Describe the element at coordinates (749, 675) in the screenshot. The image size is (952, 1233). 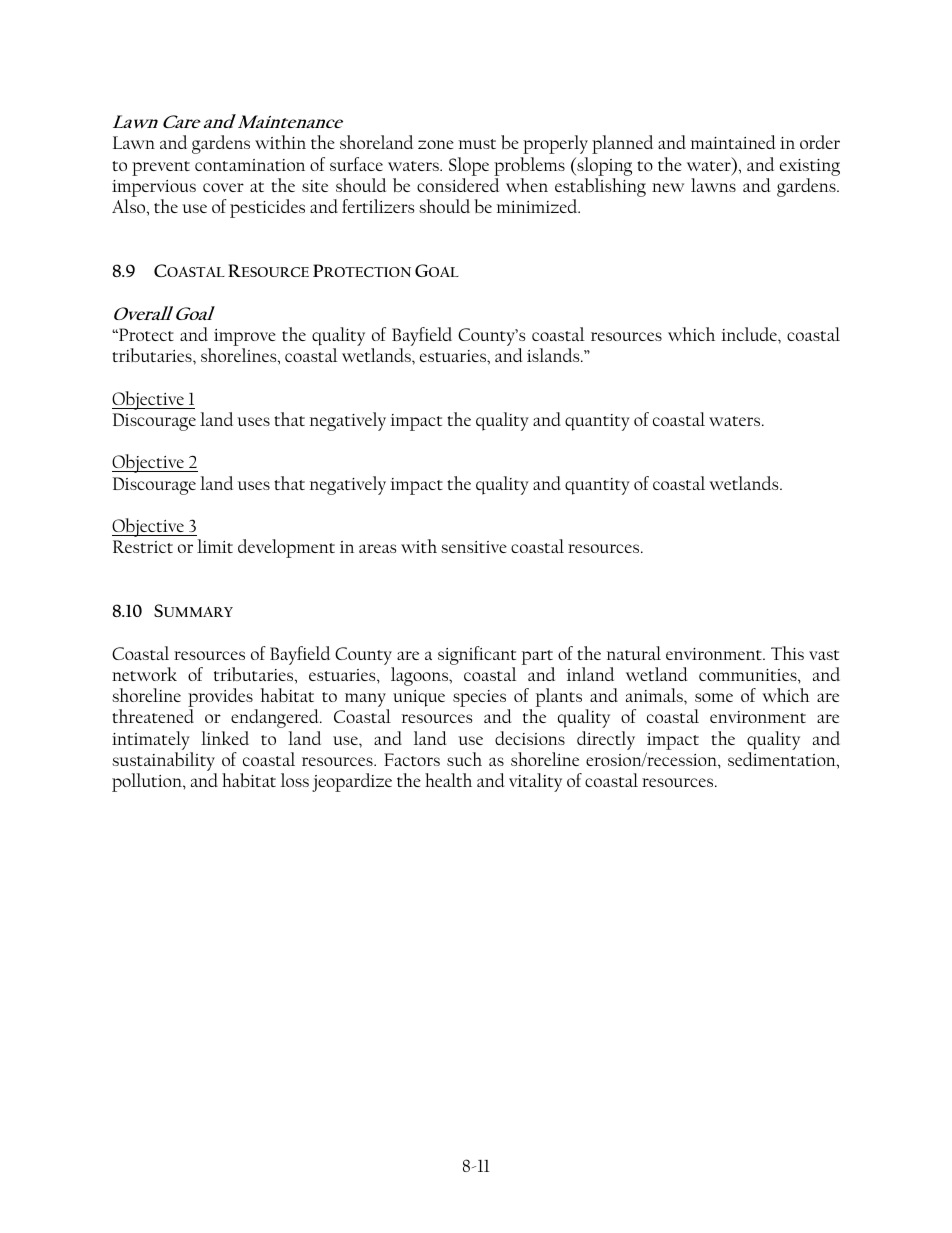
I see `communities` at that location.
